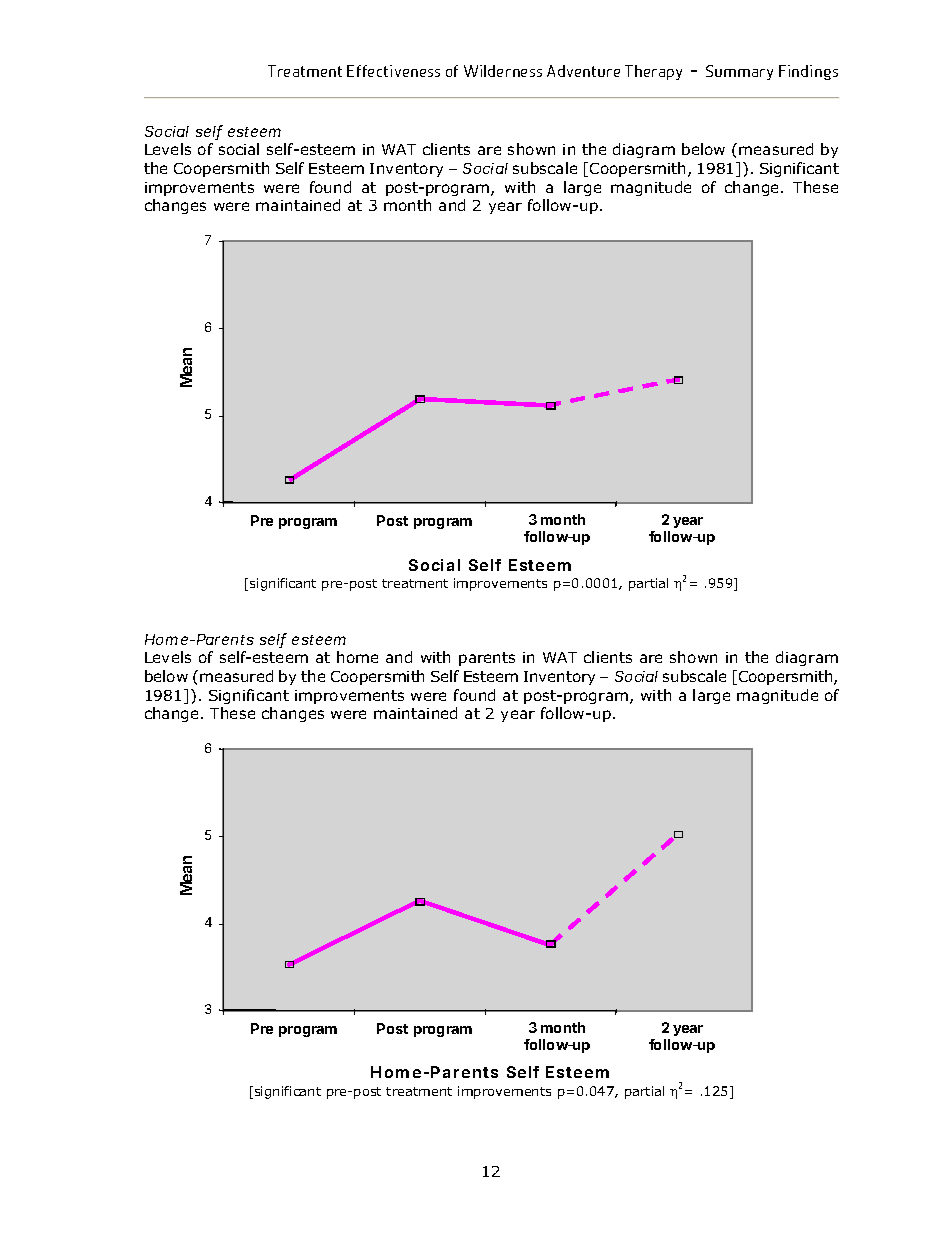 The height and width of the screenshot is (1233, 952). What do you see at coordinates (653, 72) in the screenshot?
I see `Therapy` at bounding box center [653, 72].
